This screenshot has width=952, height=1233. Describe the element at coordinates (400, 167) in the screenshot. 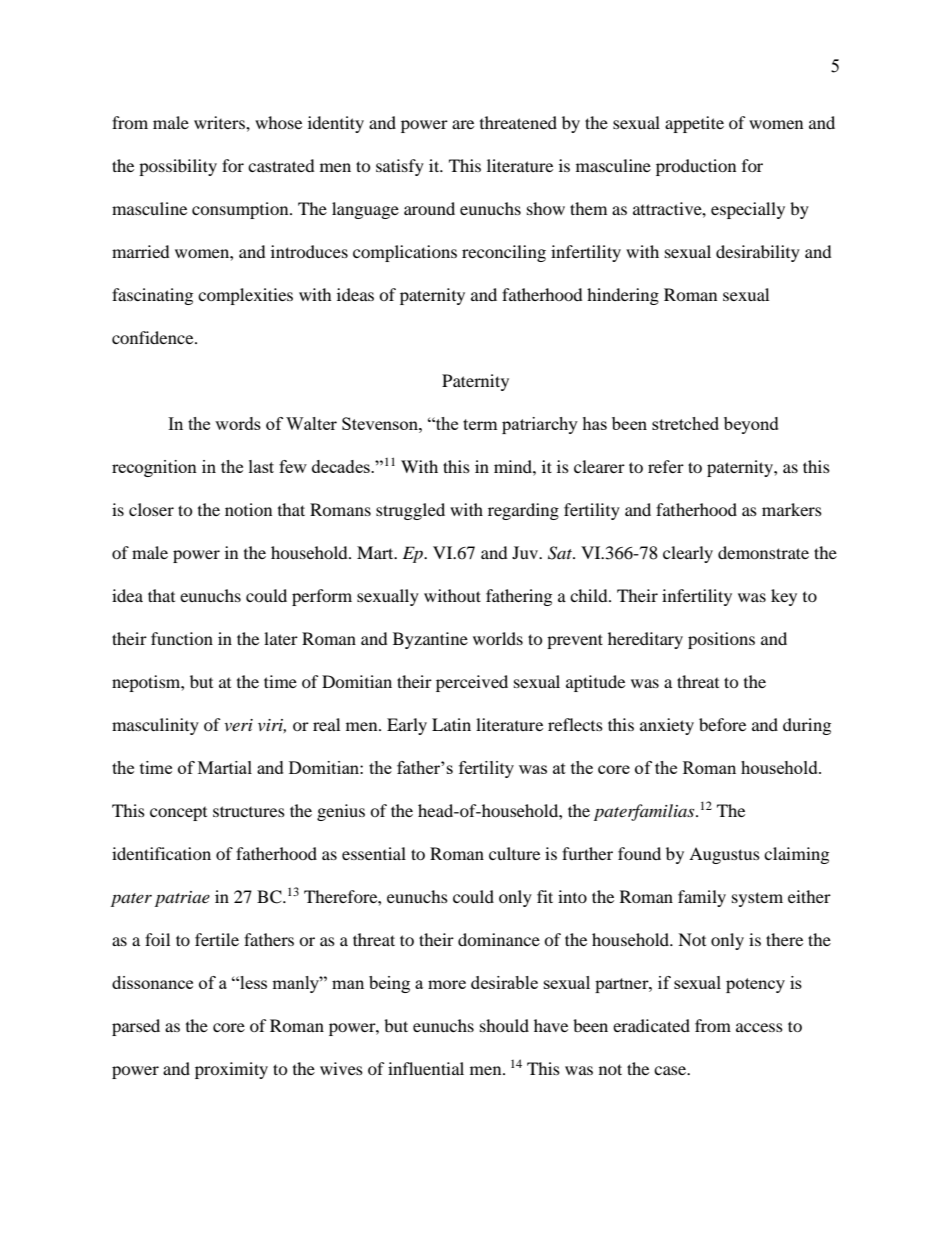

I see `satisfy` at that location.
